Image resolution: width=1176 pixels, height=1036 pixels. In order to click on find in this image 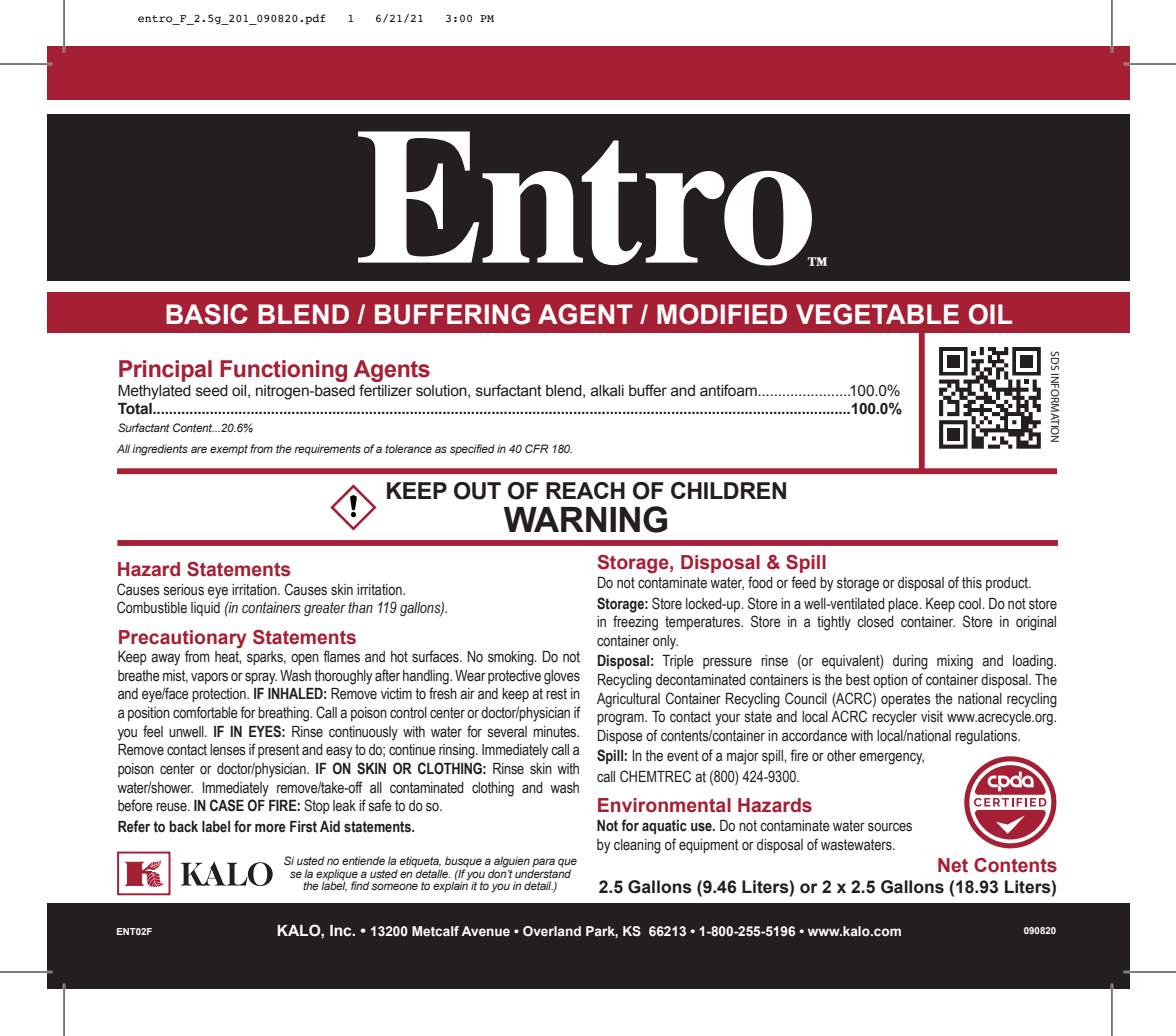, I will do `click(360, 885)`.
